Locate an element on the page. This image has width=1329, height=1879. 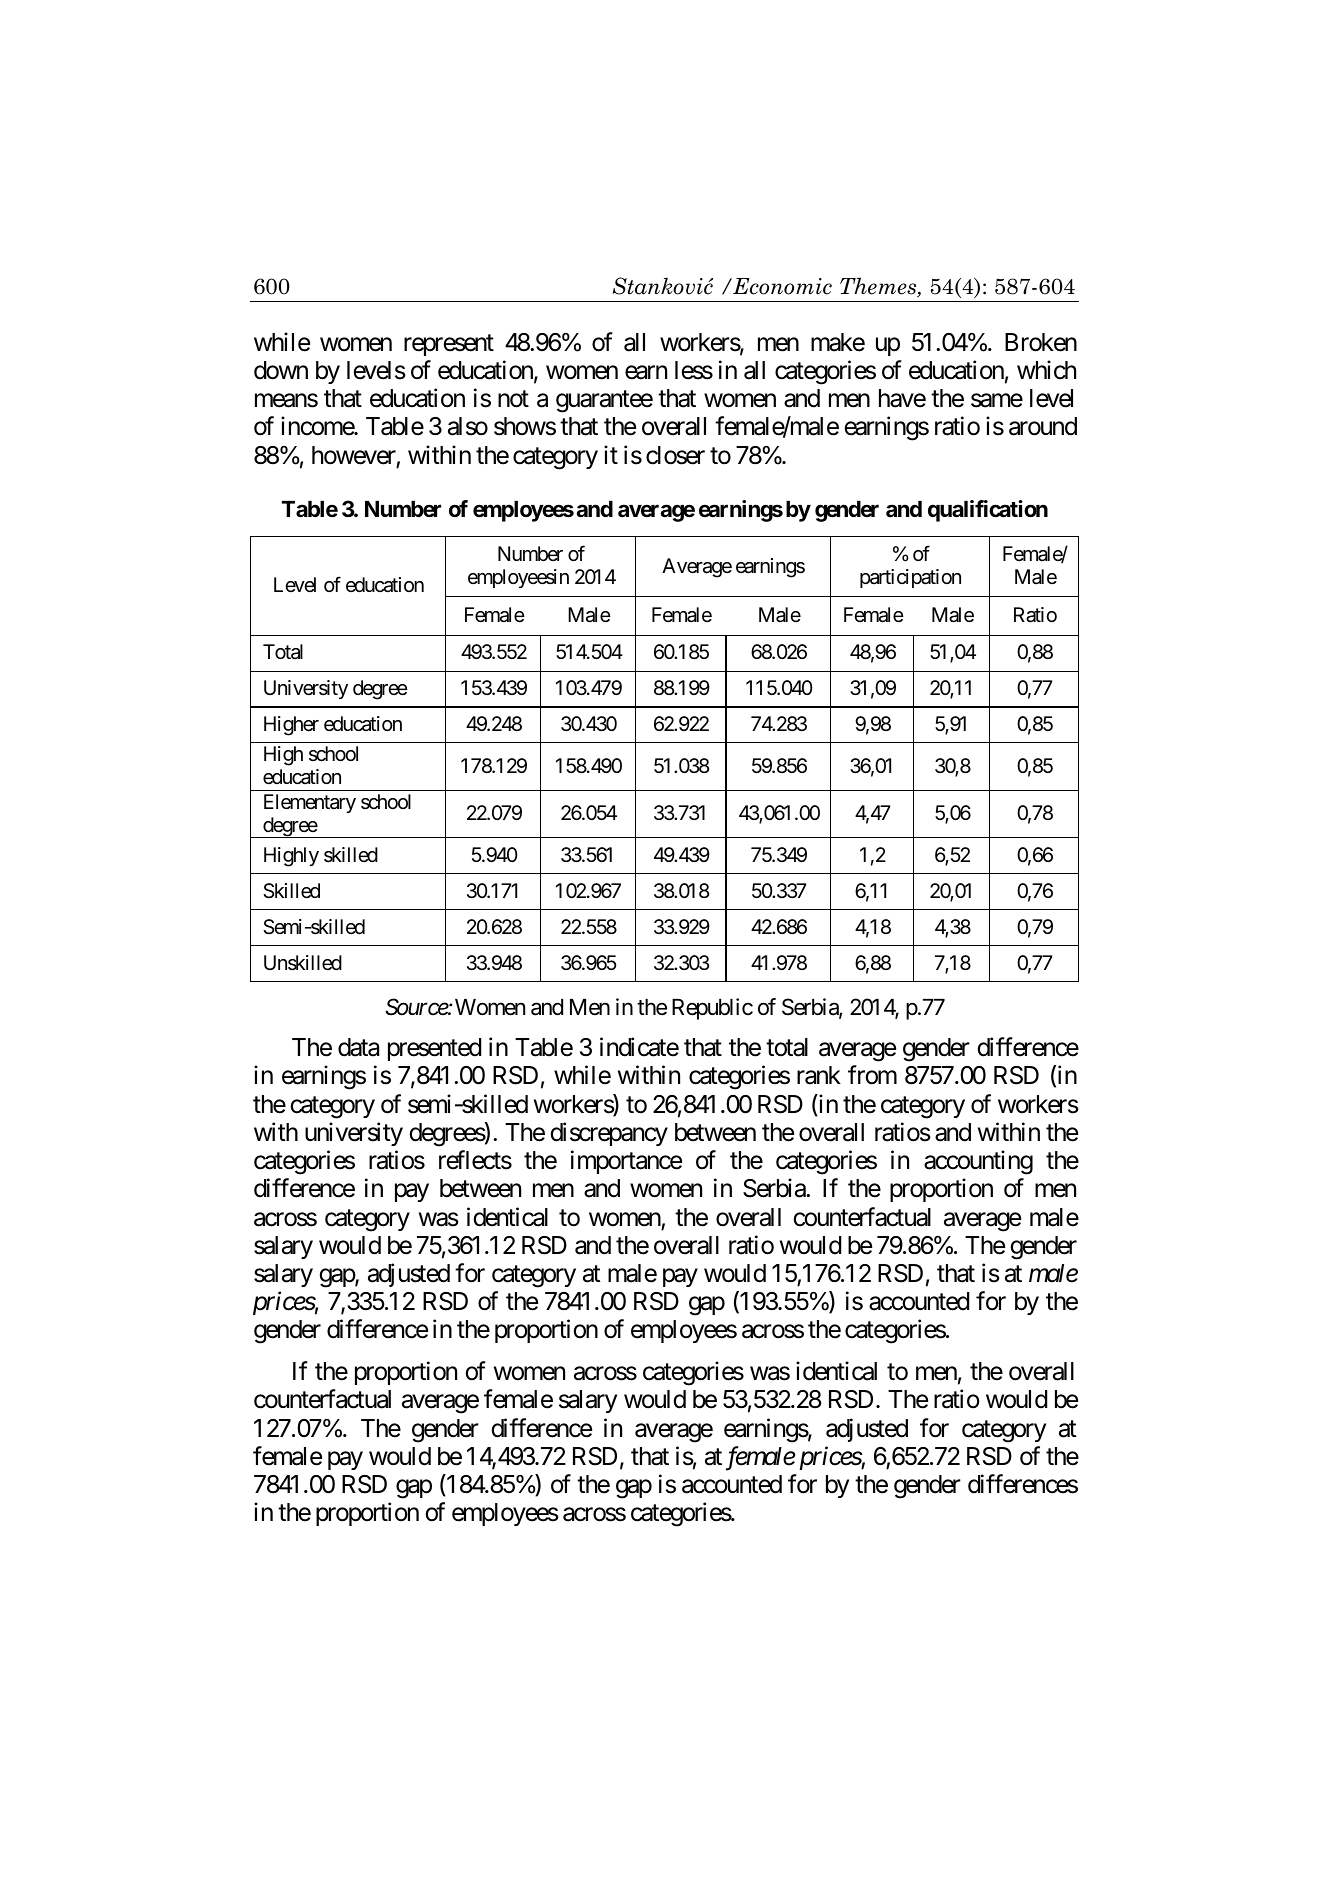
participation is located at coordinates (910, 578).
